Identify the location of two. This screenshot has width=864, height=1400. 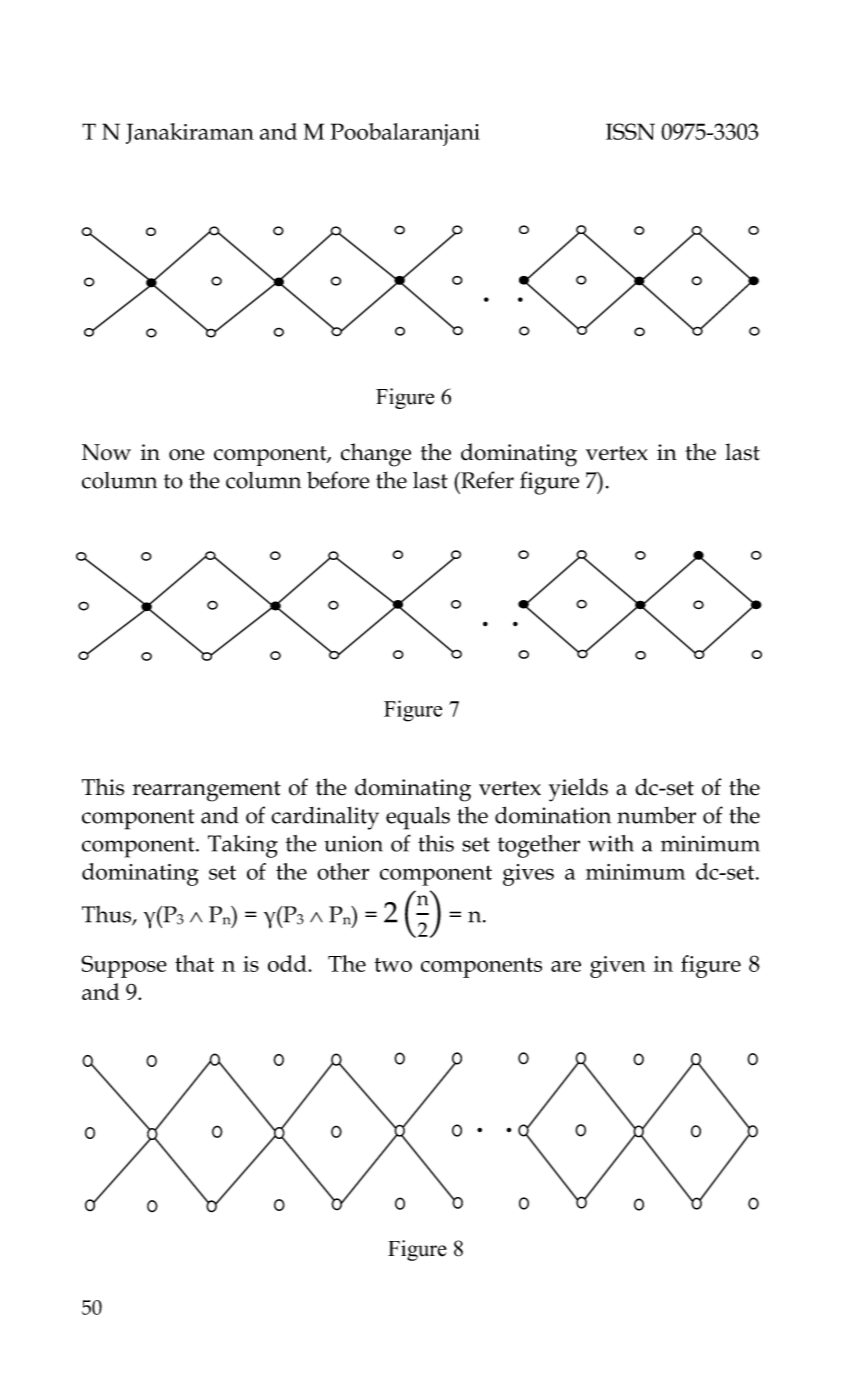
(393, 965).
